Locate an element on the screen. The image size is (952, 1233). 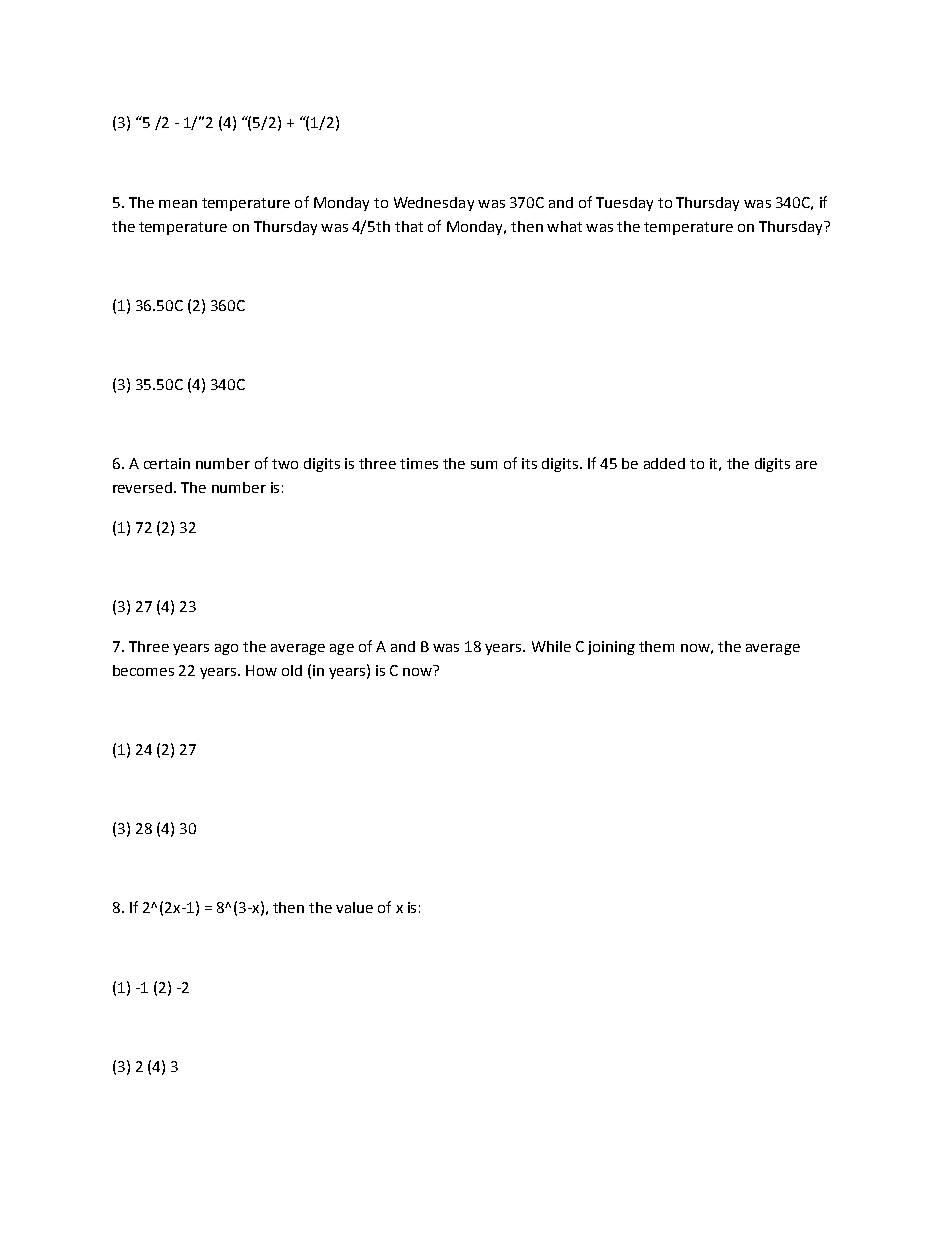
Wednesday is located at coordinates (434, 204).
